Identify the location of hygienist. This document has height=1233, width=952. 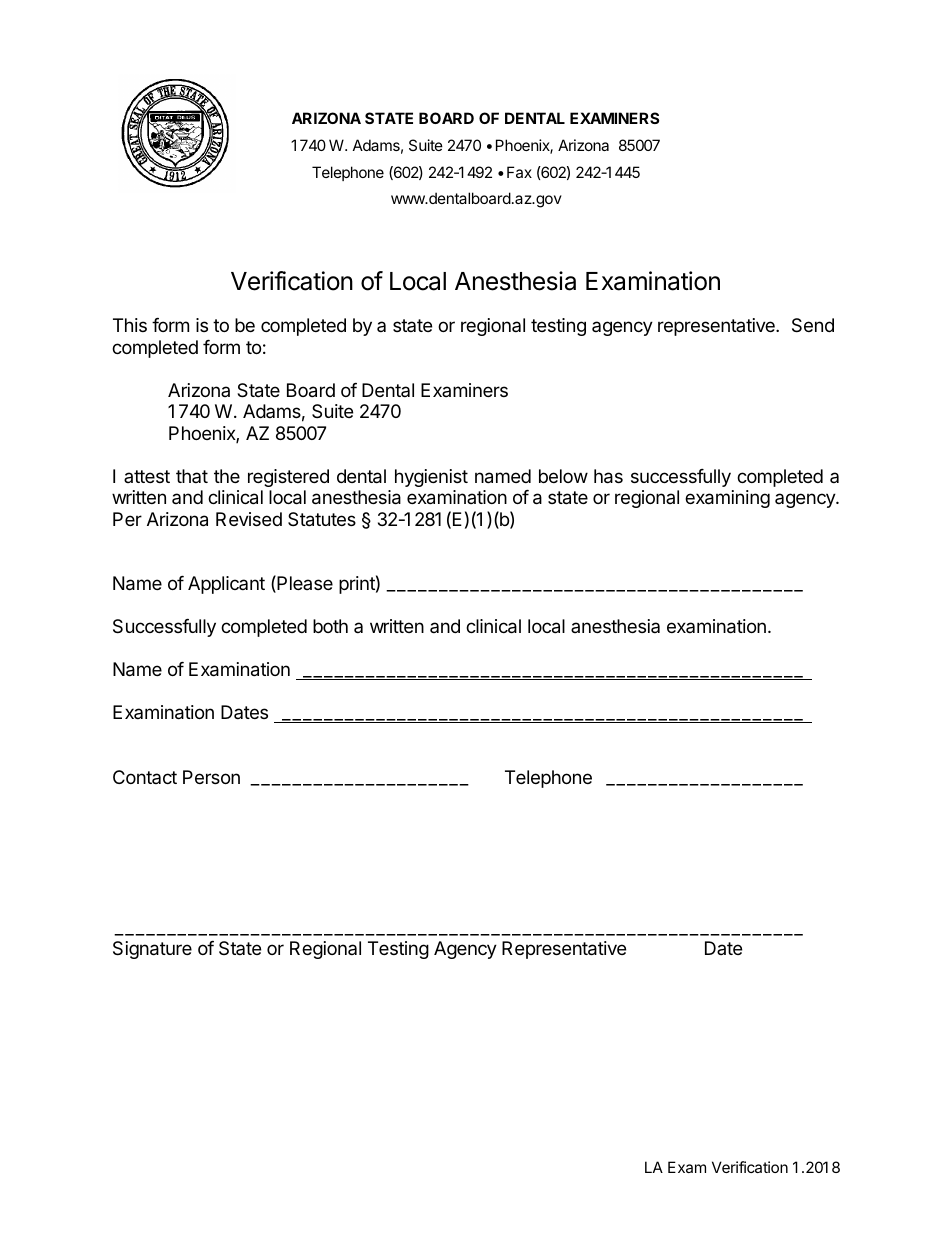
(431, 478).
